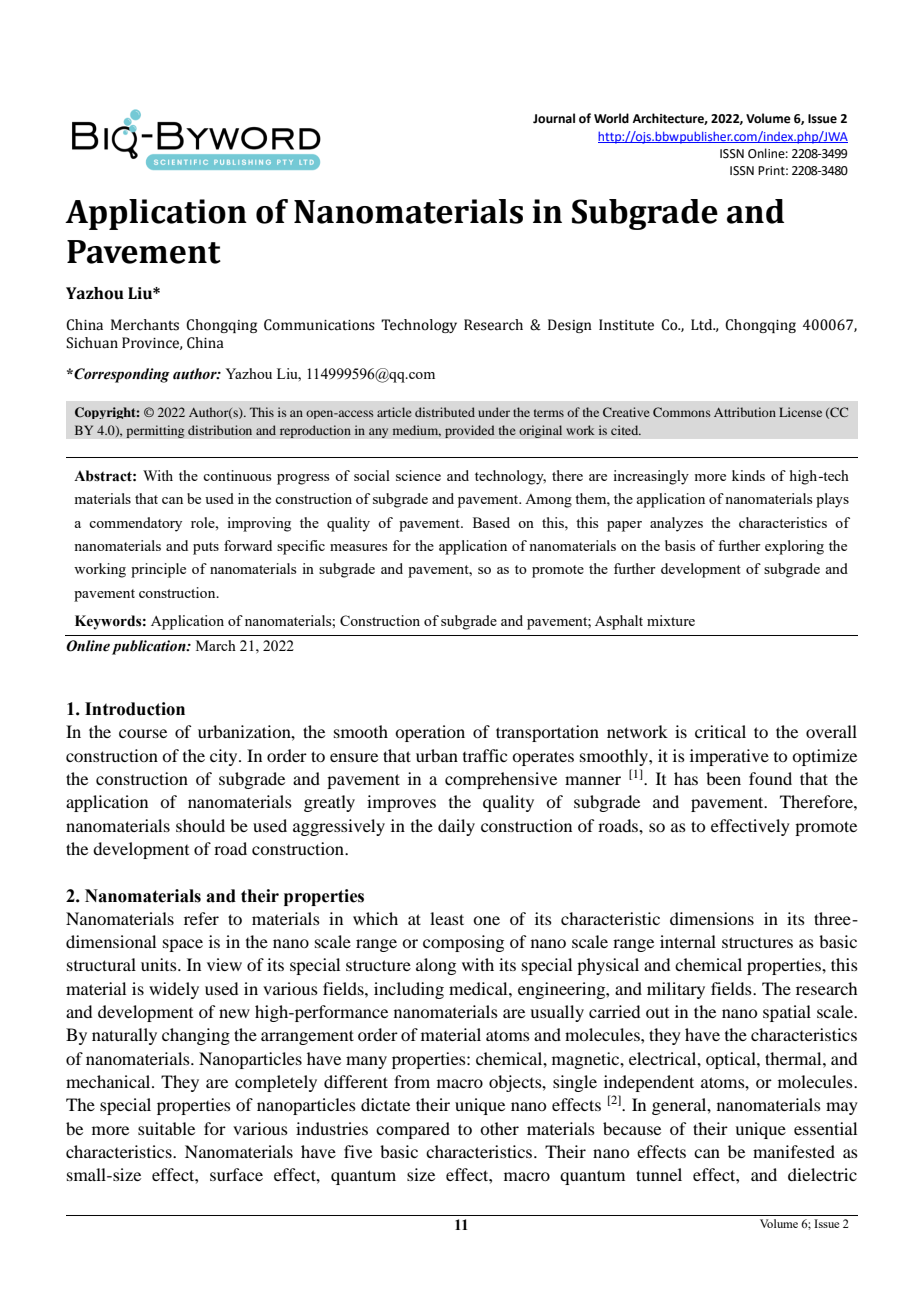 The width and height of the page is (924, 1308). I want to click on operation, so click(430, 733).
